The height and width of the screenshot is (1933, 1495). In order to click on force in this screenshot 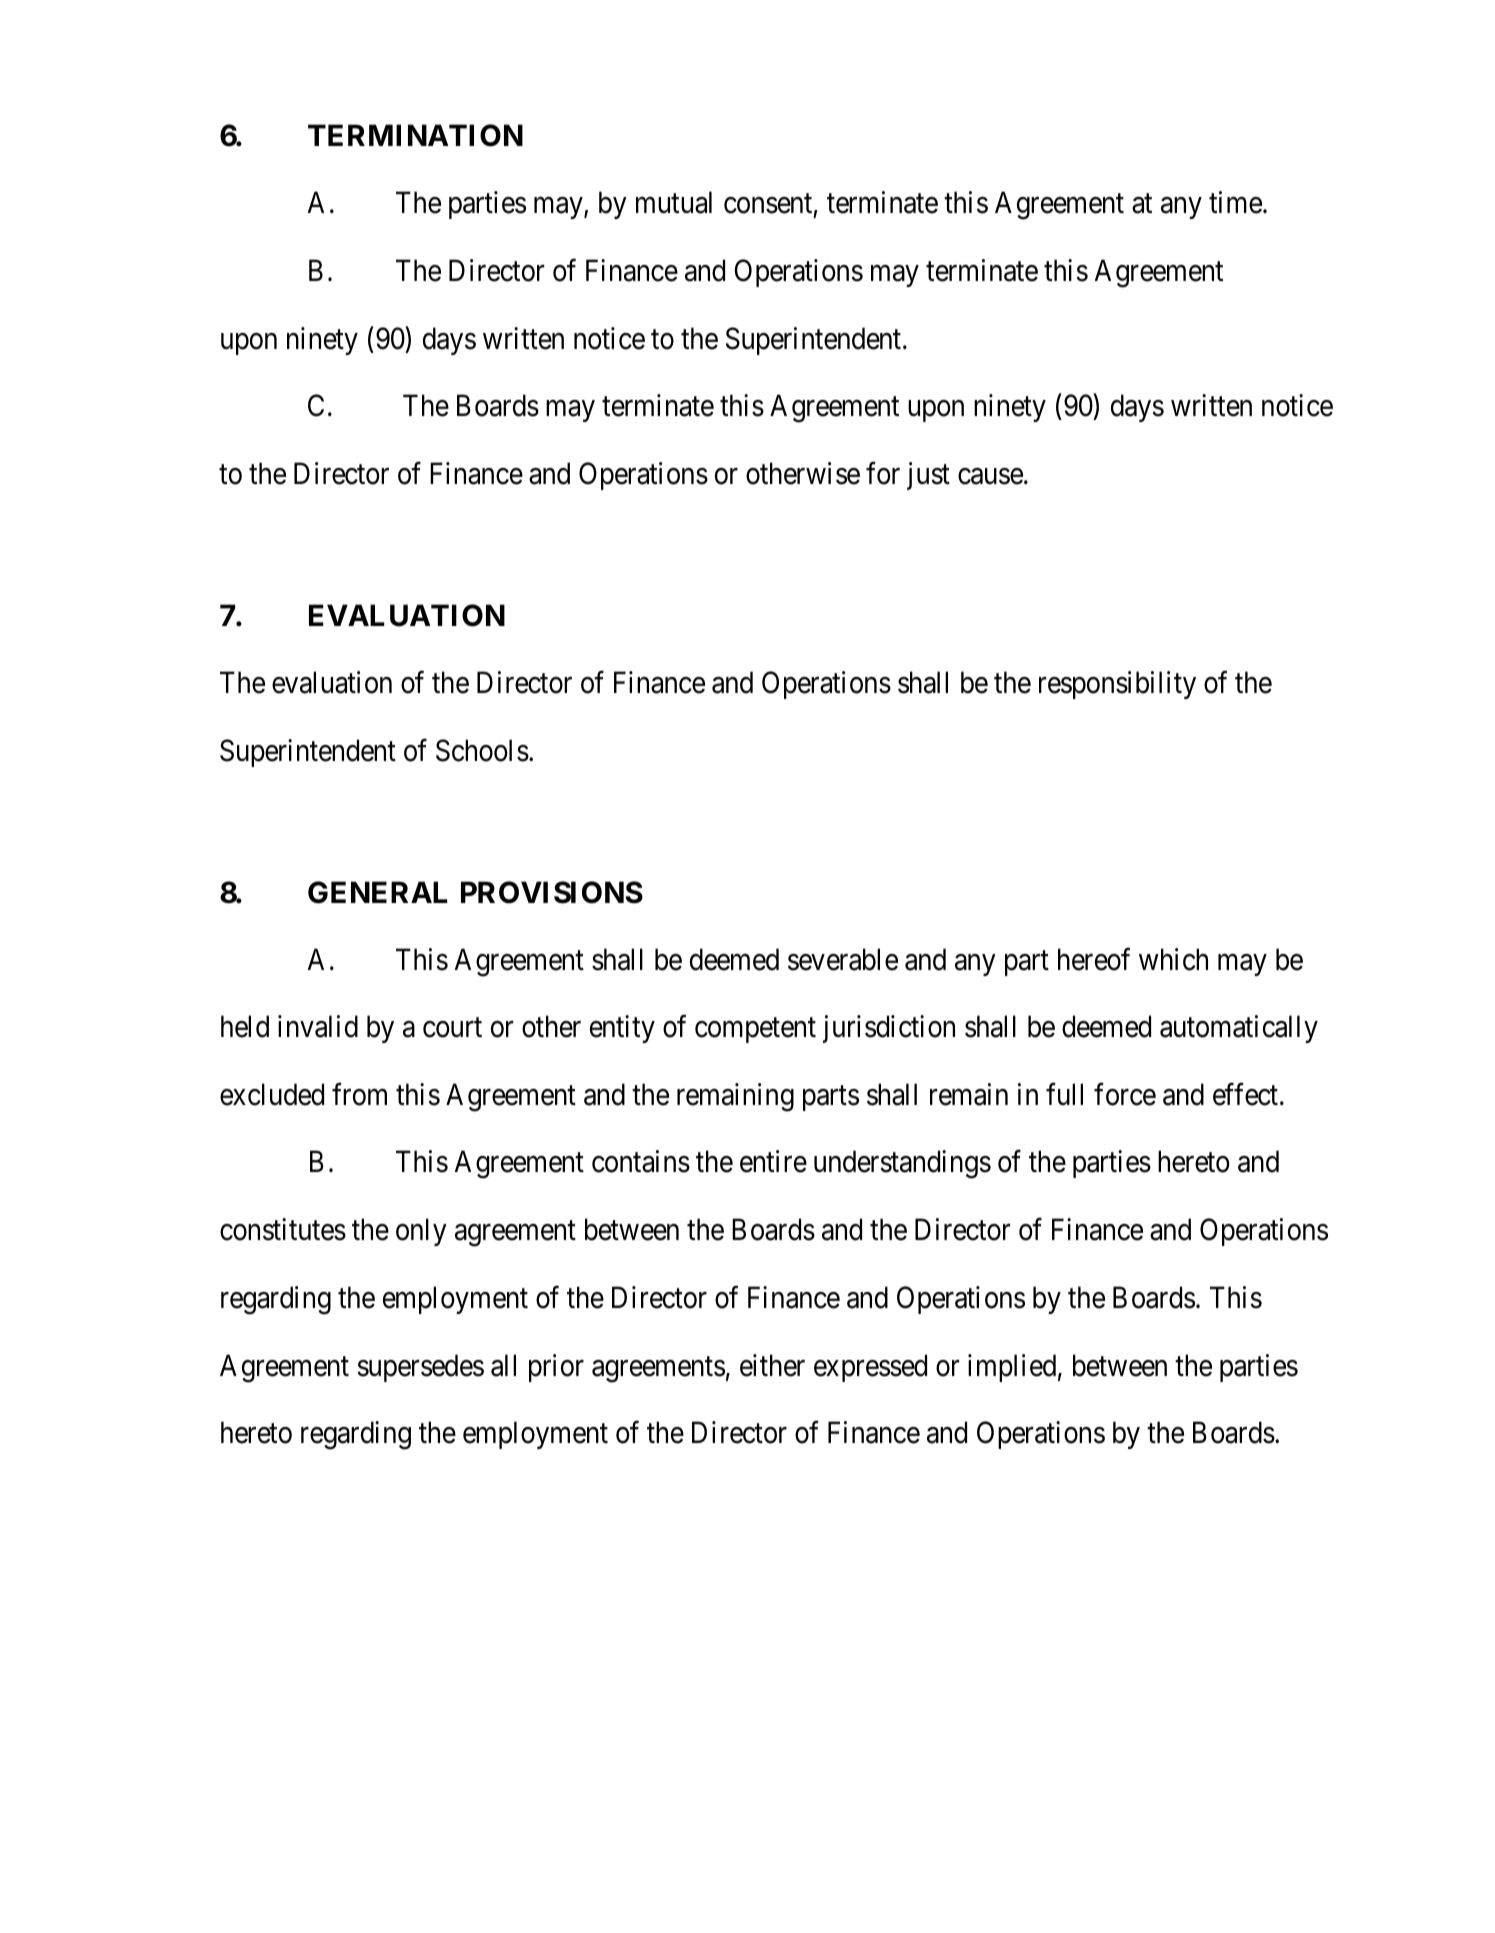, I will do `click(1125, 1094)`.
